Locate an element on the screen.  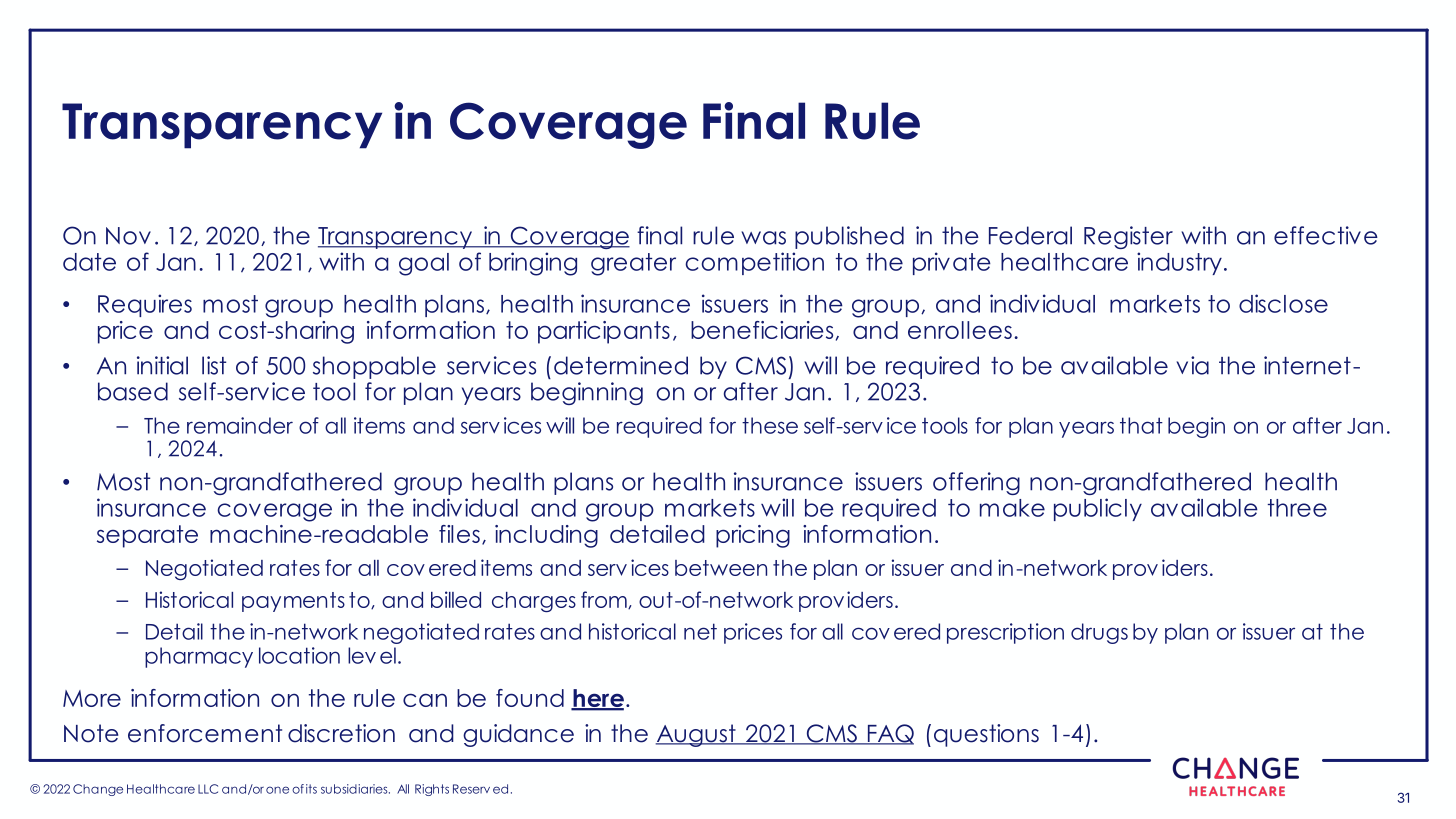
between is located at coordinates (721, 568).
